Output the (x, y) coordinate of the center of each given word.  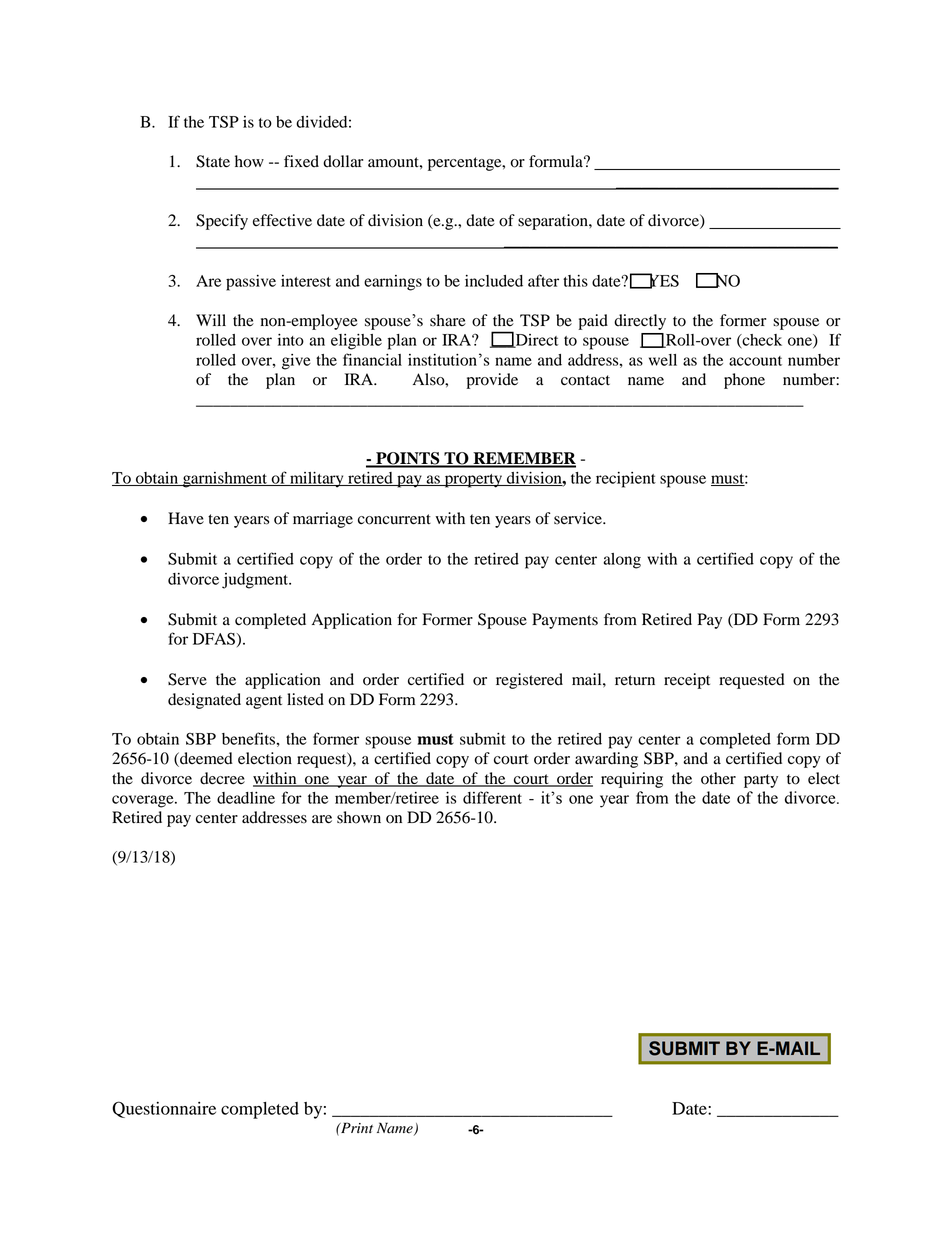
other (718, 778)
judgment (256, 581)
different (492, 797)
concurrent (394, 519)
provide (492, 381)
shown (359, 817)
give (296, 362)
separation (554, 222)
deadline (246, 798)
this (575, 281)
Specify (222, 222)
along (622, 561)
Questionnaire (164, 1109)
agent (264, 702)
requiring (632, 780)
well (663, 360)
